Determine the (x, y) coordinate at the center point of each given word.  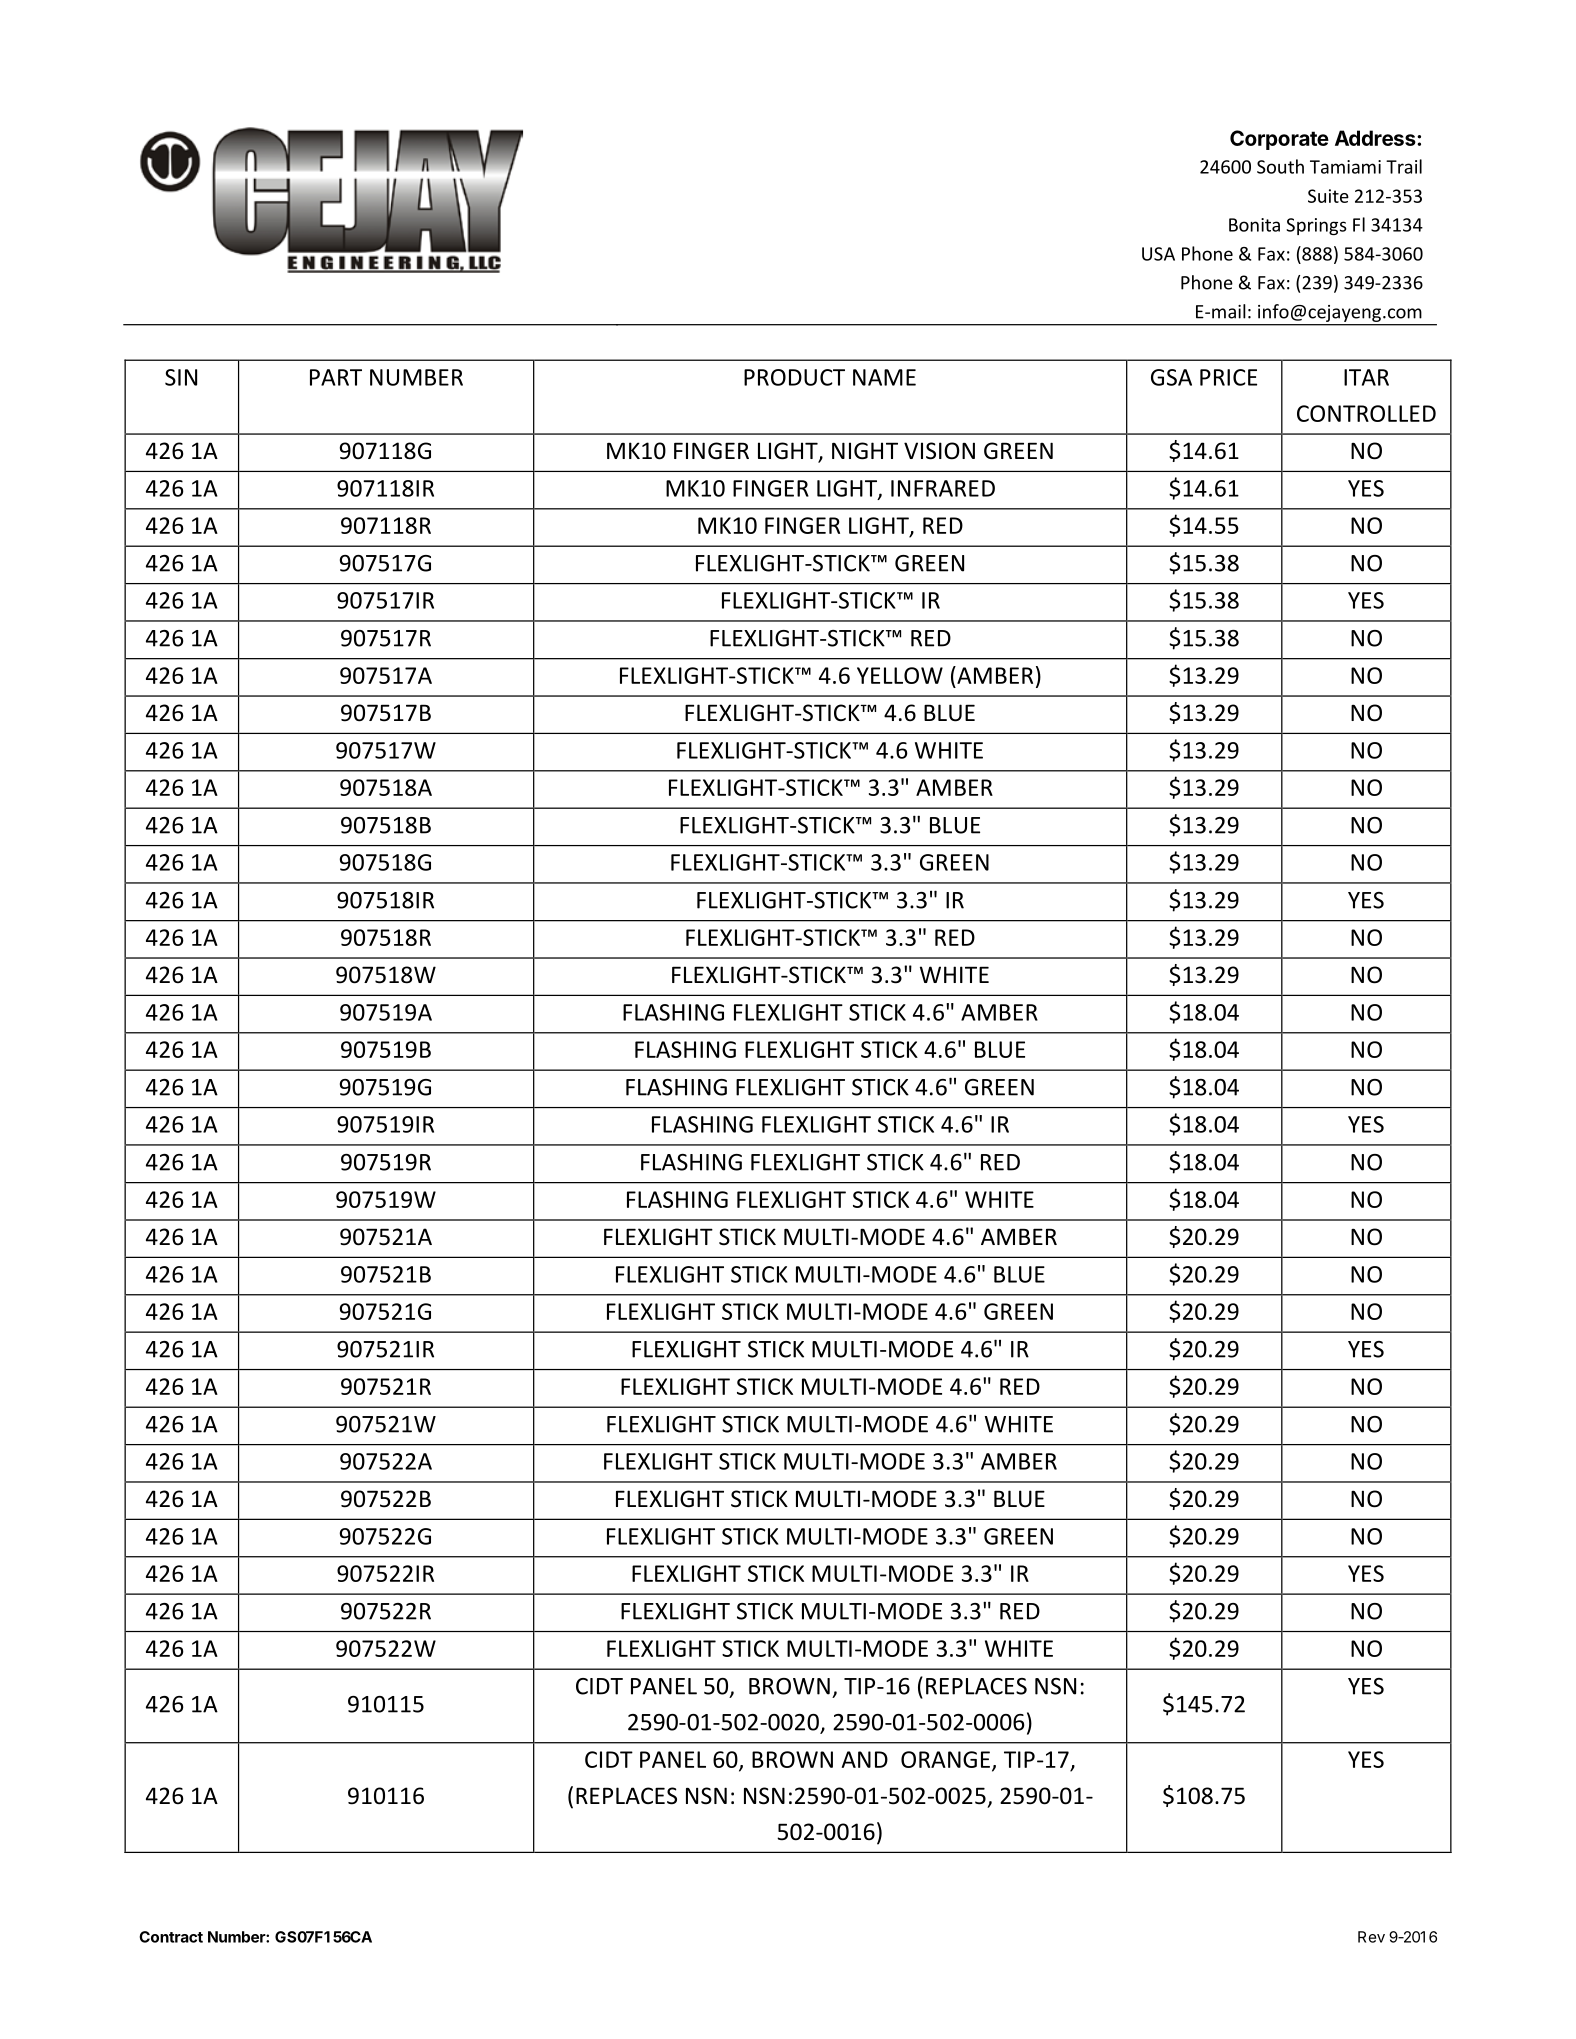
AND (865, 1759)
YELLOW (900, 675)
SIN (181, 377)
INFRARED (943, 488)
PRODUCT (794, 377)
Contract (171, 1937)
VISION (939, 451)
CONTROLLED (1366, 413)
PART (336, 377)
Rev (1371, 1937)
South (1280, 166)
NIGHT (865, 451)
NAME (884, 377)
